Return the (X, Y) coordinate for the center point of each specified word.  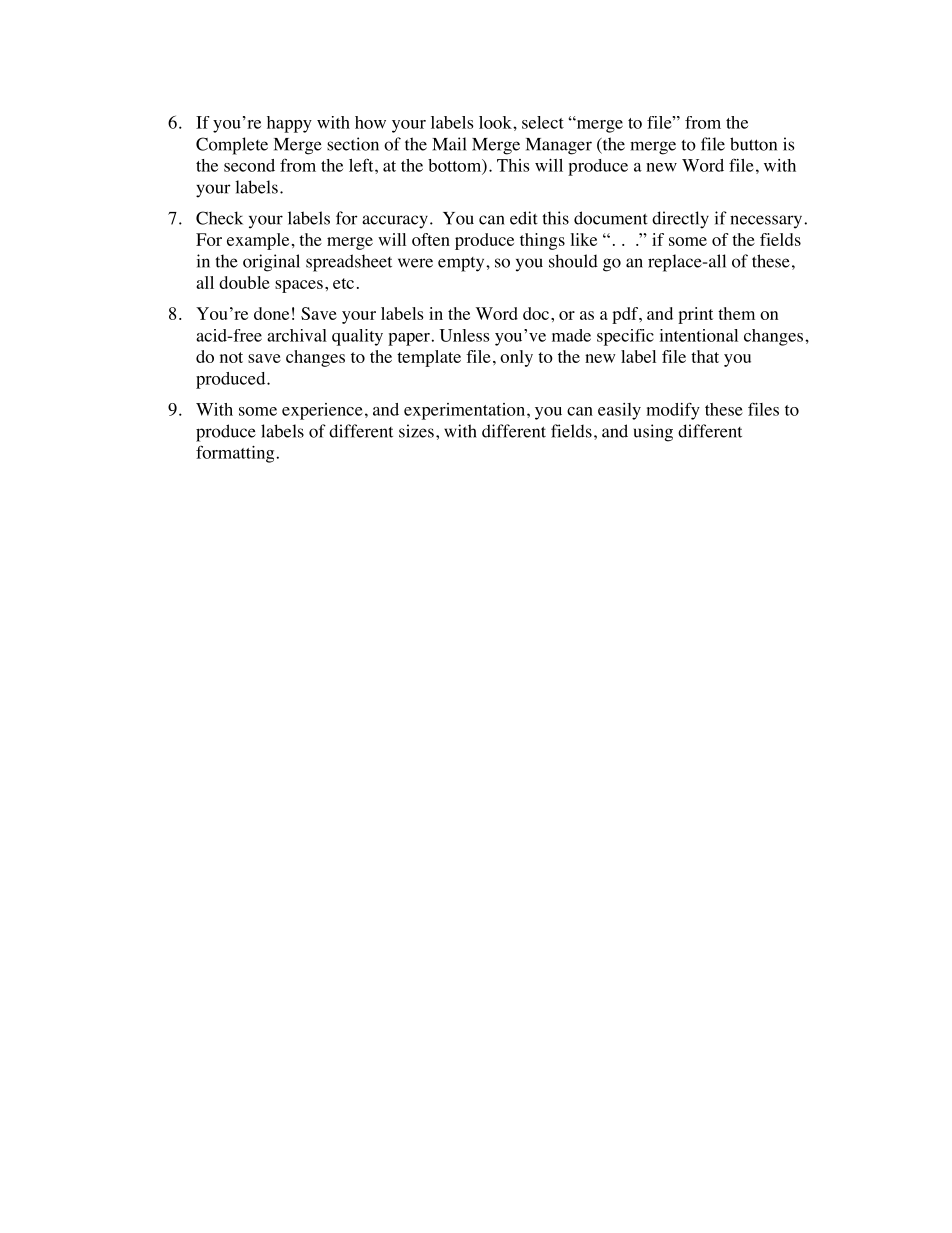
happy (289, 124)
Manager (559, 146)
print (695, 315)
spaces (299, 286)
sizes (416, 431)
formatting (235, 454)
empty (462, 264)
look (496, 122)
